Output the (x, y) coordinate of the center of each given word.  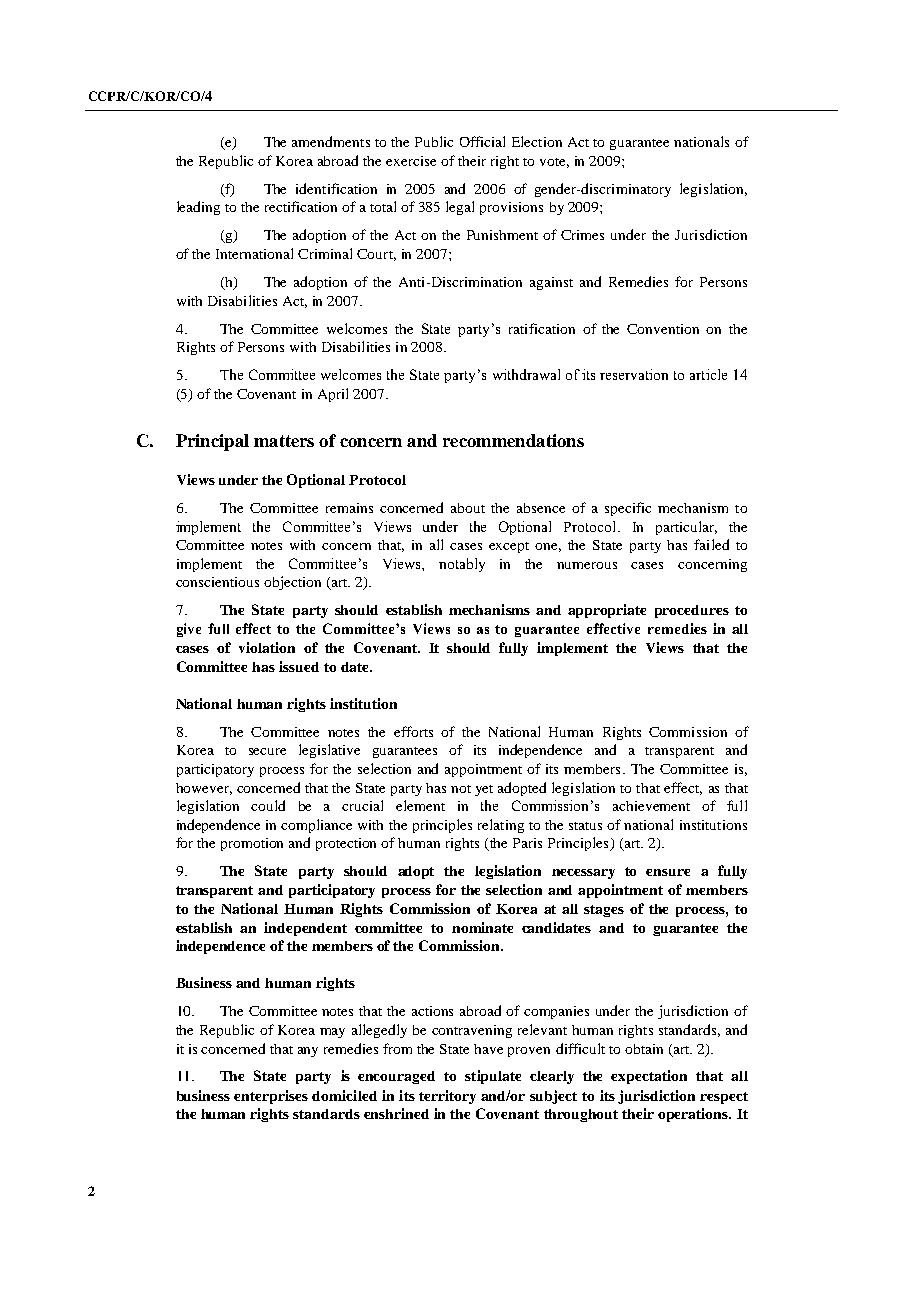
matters (284, 441)
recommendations (513, 440)
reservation (634, 374)
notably (462, 565)
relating (501, 826)
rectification (301, 206)
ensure (668, 872)
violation (267, 647)
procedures (692, 611)
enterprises (271, 1097)
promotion (252, 844)
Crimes (582, 235)
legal (460, 208)
